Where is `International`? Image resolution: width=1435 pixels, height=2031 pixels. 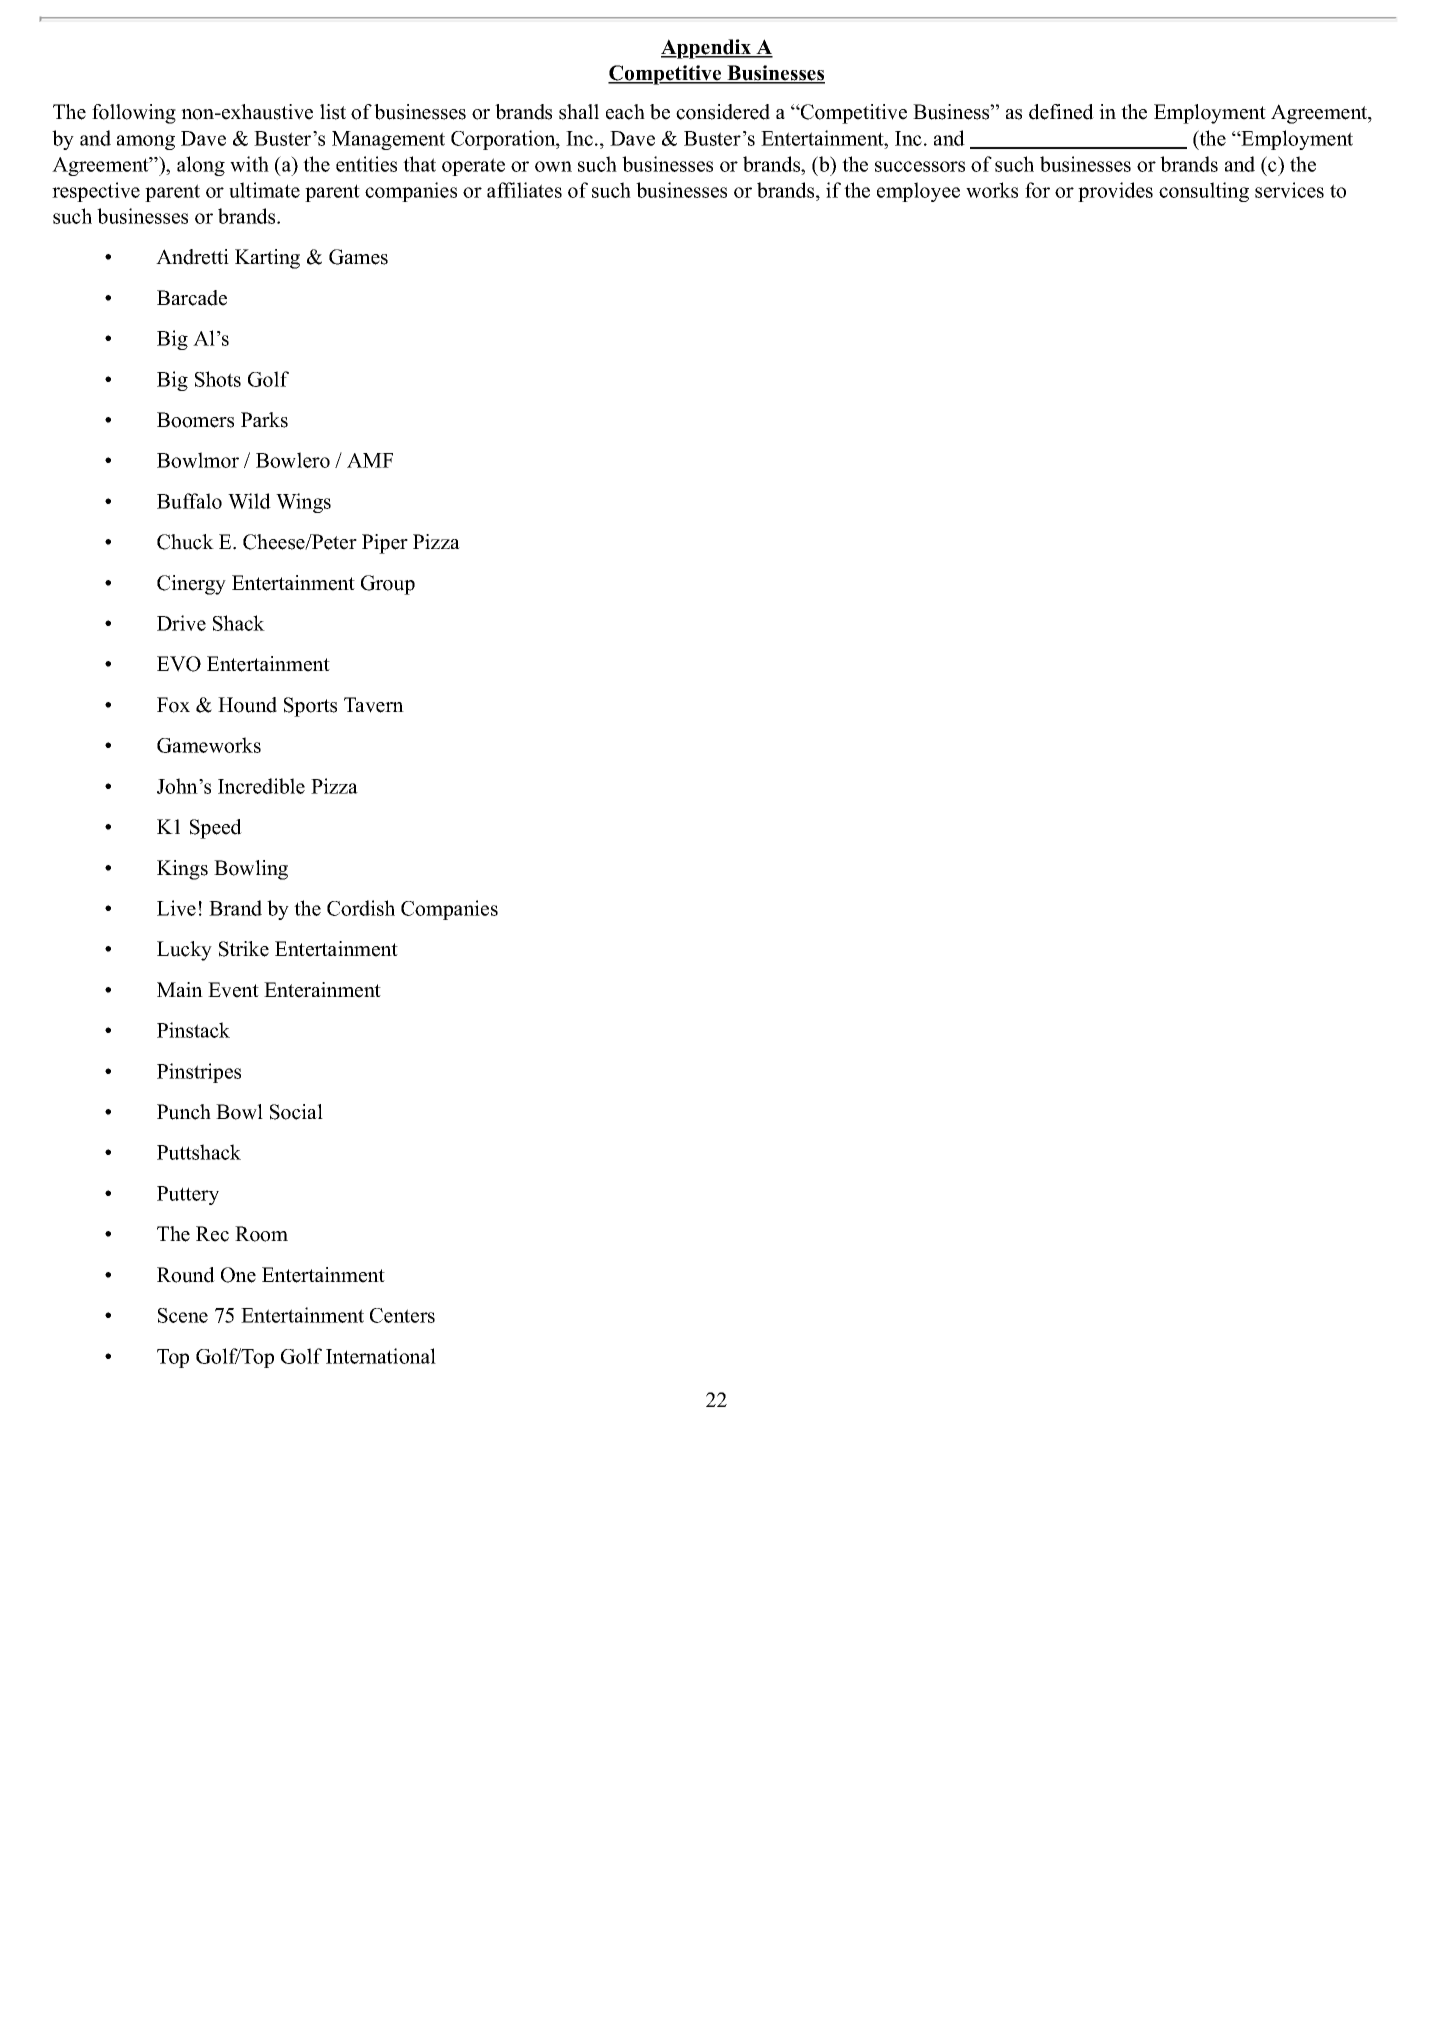 International is located at coordinates (381, 1356).
